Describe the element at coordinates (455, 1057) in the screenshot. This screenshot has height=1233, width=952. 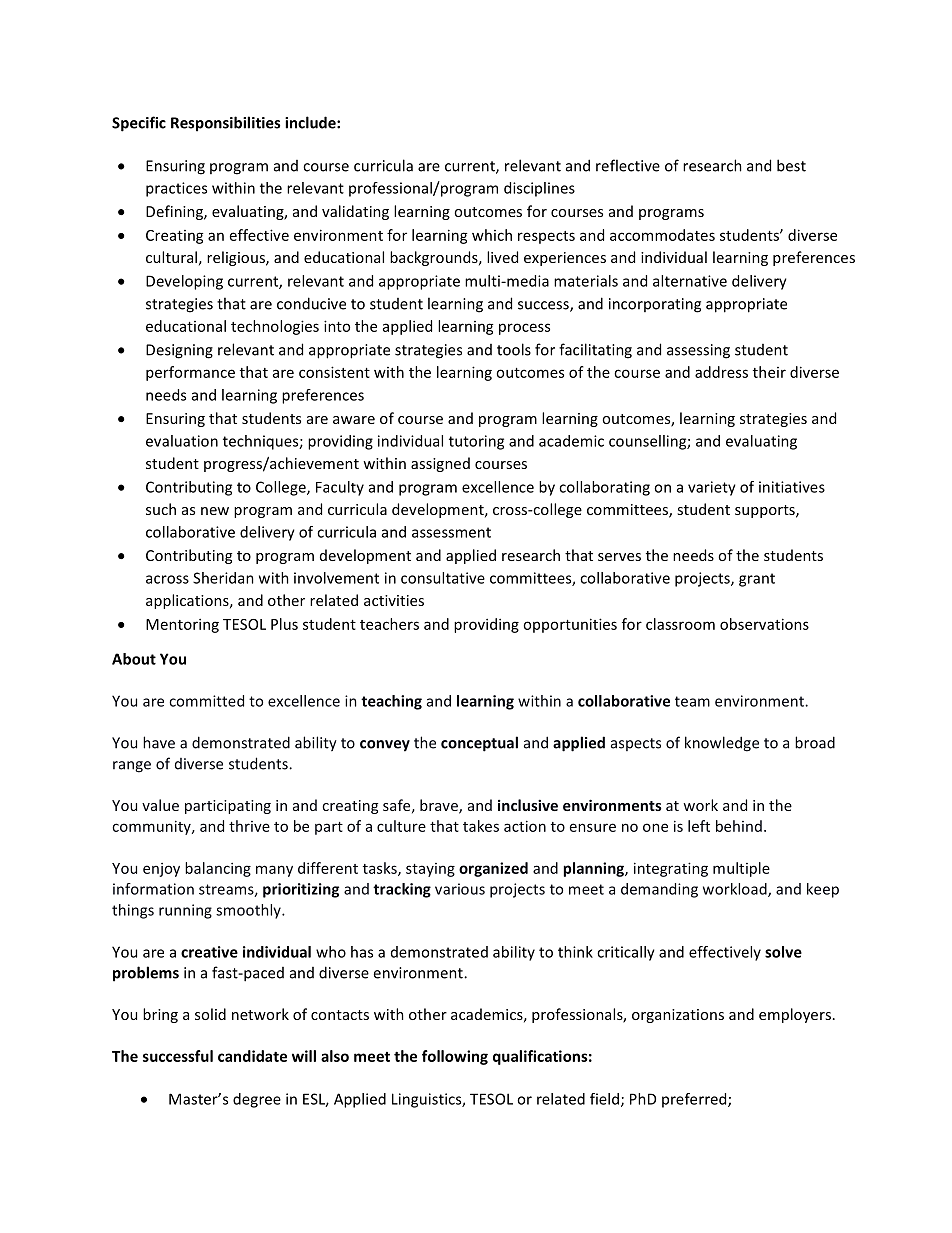
I see `following` at that location.
